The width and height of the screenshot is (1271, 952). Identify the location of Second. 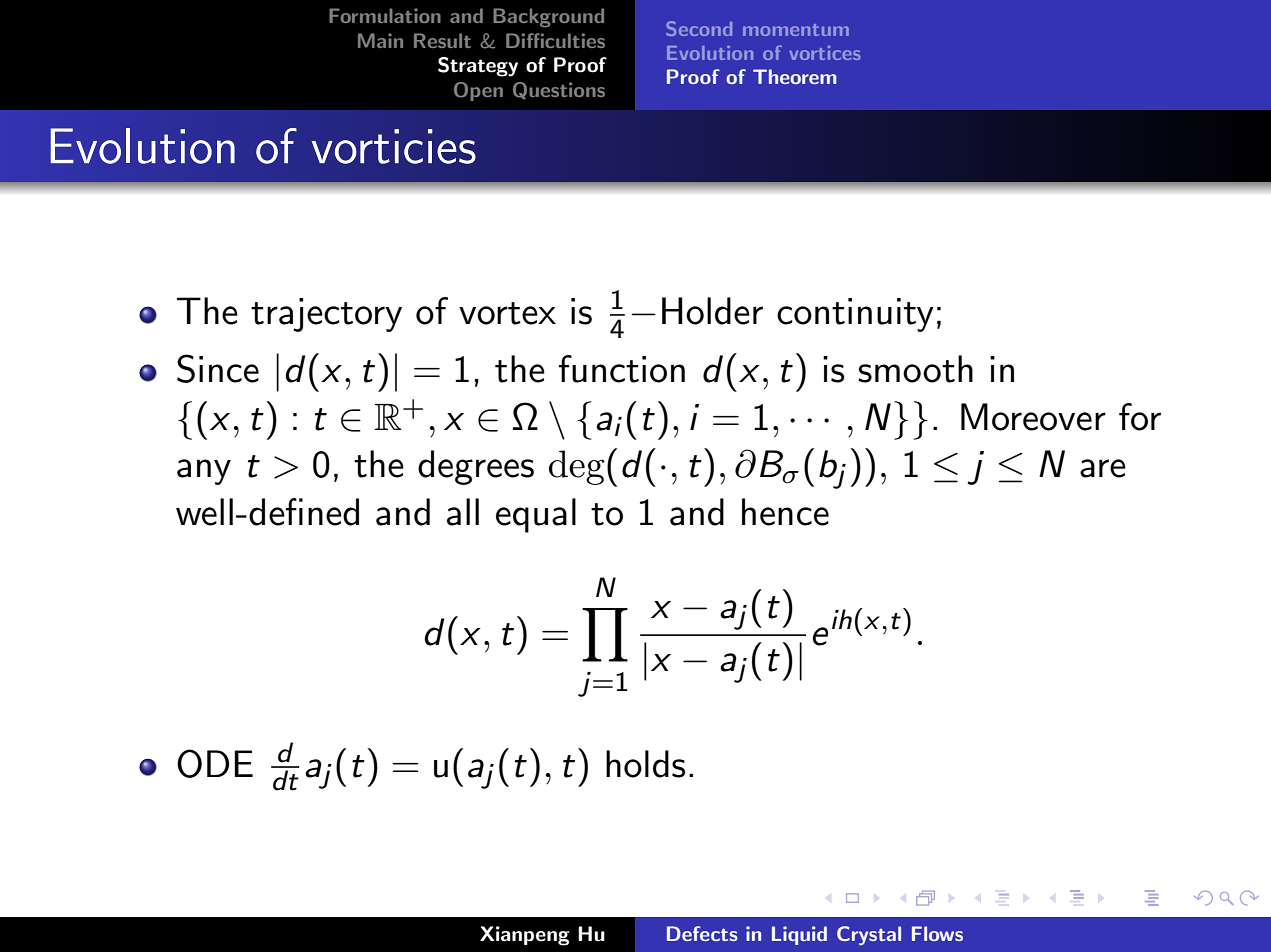
(699, 28).
